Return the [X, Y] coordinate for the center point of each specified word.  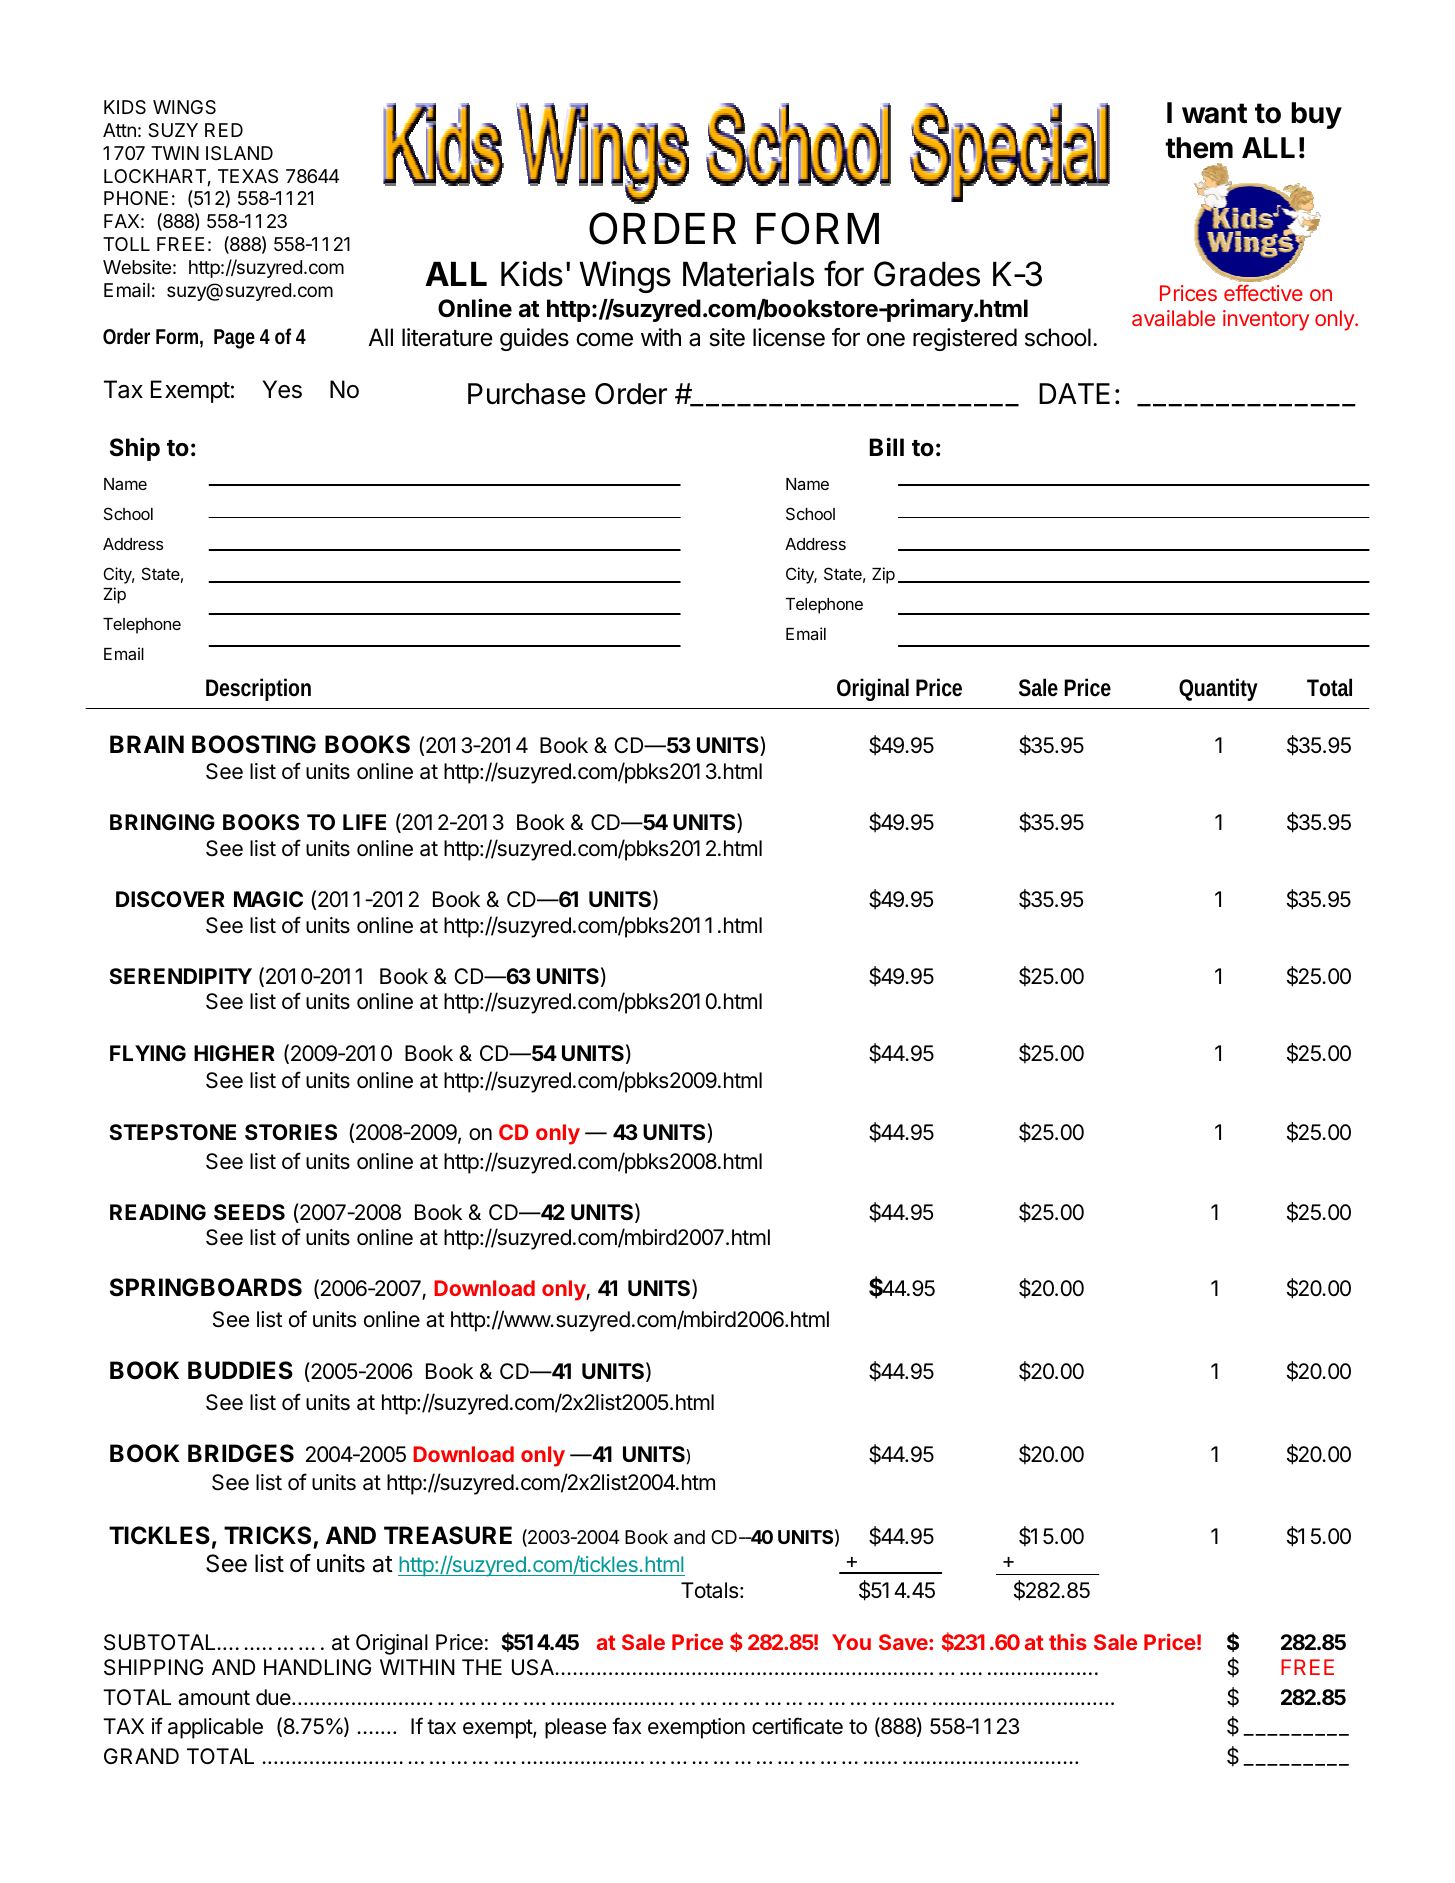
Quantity [1218, 689]
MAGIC [268, 899]
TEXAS [248, 176]
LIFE [364, 822]
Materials [748, 274]
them [1199, 148]
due [274, 1697]
